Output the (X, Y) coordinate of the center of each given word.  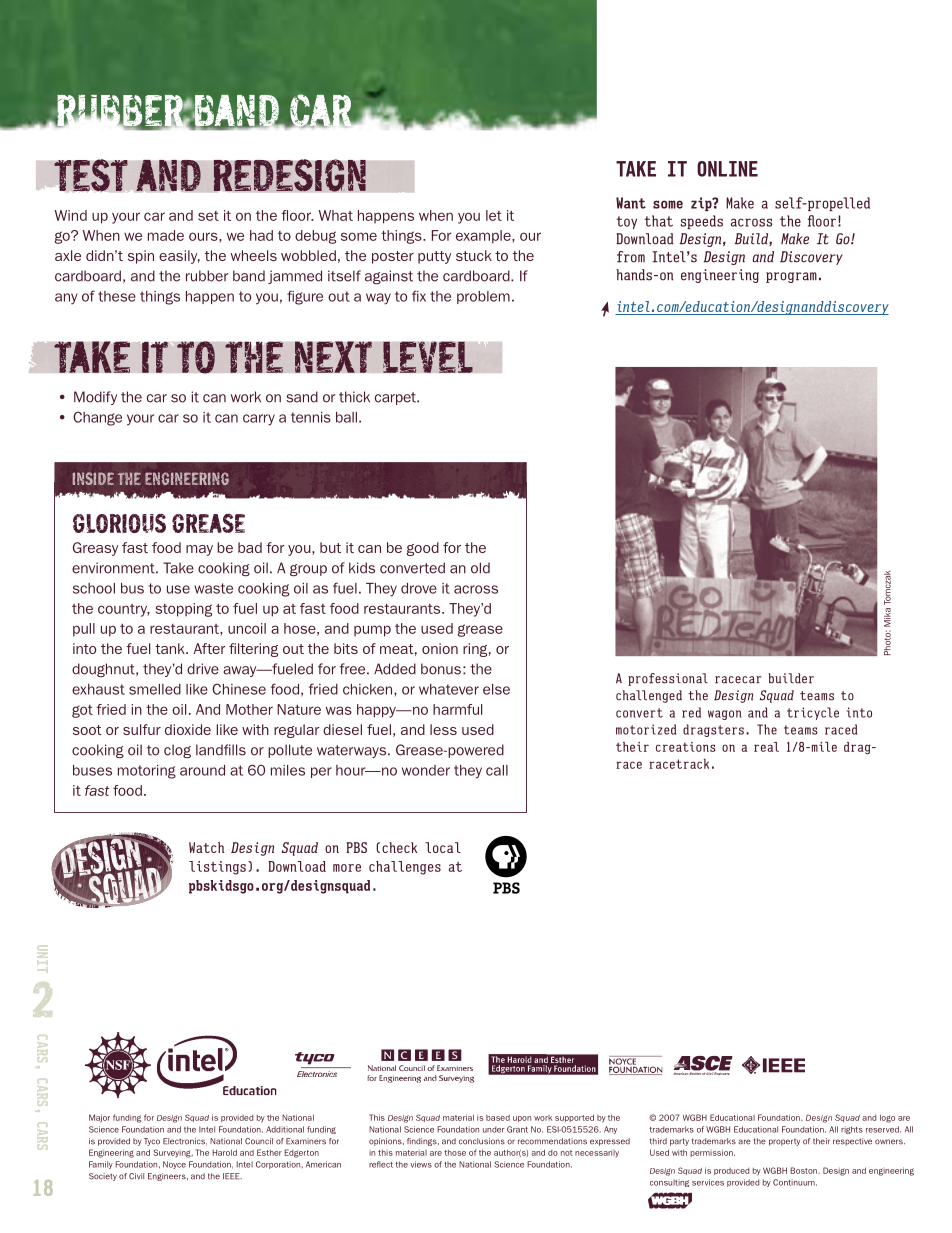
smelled (155, 689)
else (496, 689)
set (208, 216)
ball (346, 417)
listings (217, 868)
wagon (725, 715)
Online (727, 169)
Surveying (173, 1153)
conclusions (482, 1141)
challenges (405, 868)
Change (97, 418)
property (784, 1142)
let (494, 215)
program (791, 277)
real (766, 747)
